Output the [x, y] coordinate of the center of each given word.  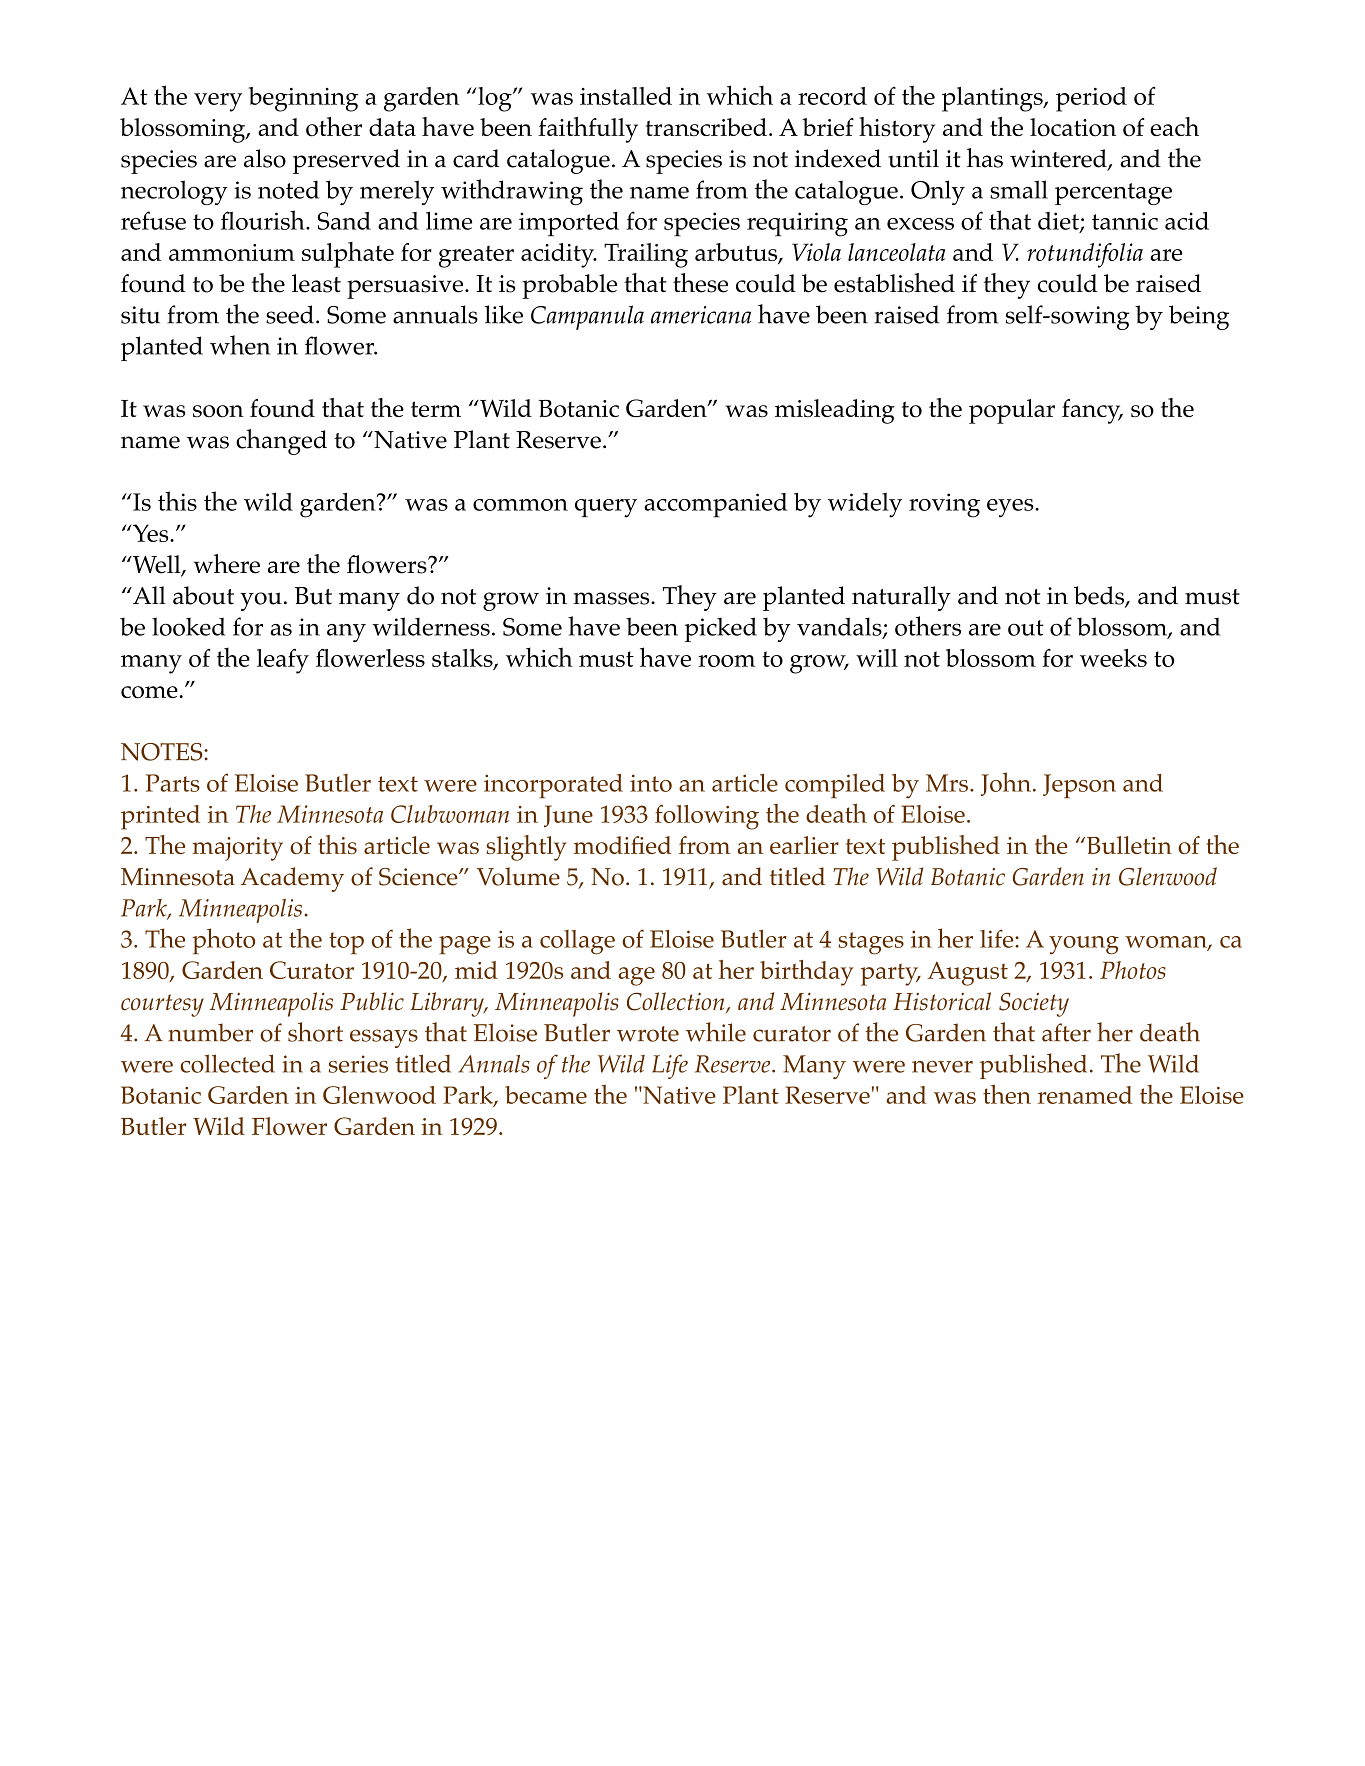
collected [227, 1063]
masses [612, 598]
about [203, 595]
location [1073, 127]
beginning [303, 99]
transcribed [706, 127]
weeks [1113, 658]
